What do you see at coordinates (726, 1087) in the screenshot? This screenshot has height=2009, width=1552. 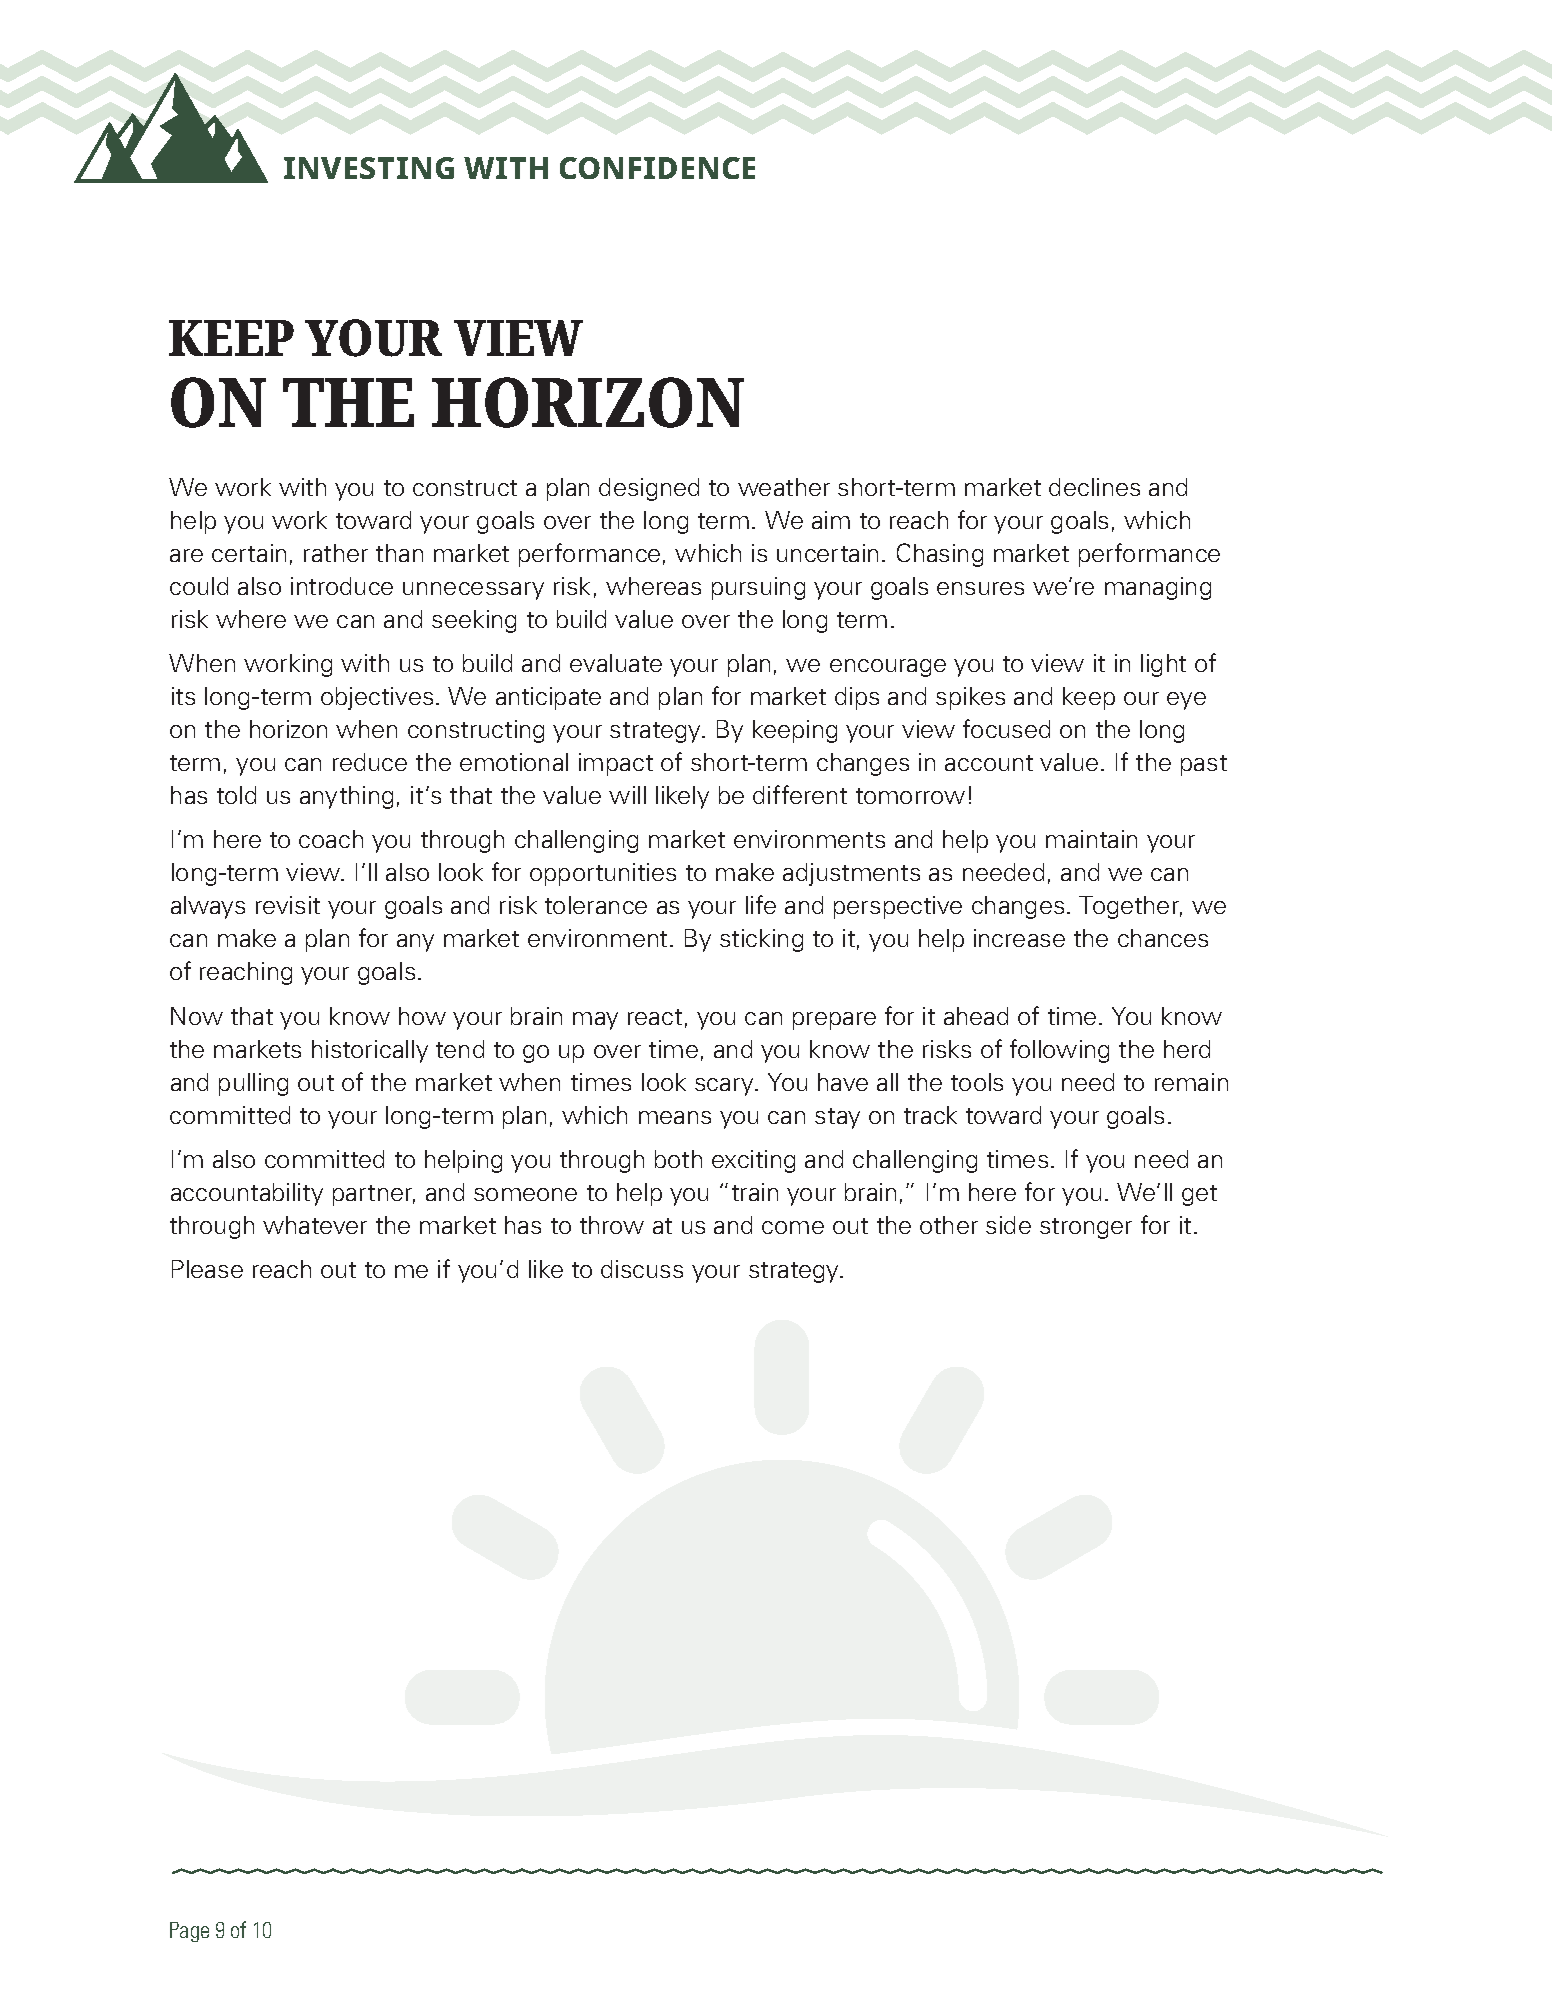 I see `scary` at bounding box center [726, 1087].
